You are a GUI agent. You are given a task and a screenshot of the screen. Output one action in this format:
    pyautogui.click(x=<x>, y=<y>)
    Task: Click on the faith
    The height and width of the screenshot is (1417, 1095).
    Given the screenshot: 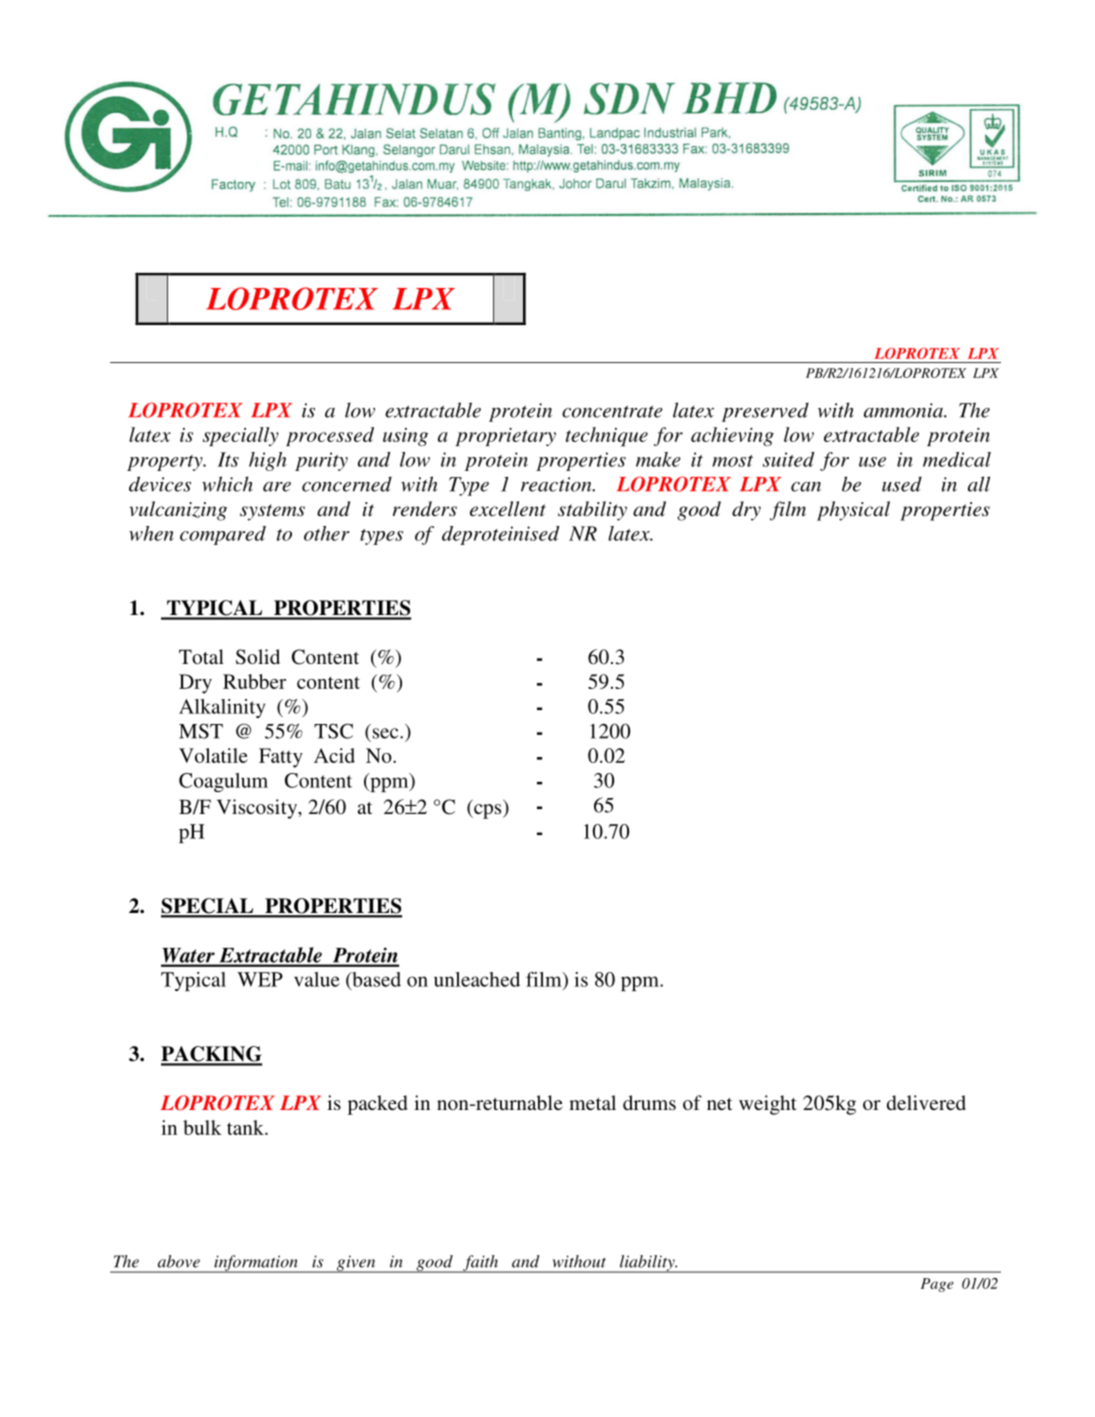 What is the action you would take?
    pyautogui.click(x=480, y=1264)
